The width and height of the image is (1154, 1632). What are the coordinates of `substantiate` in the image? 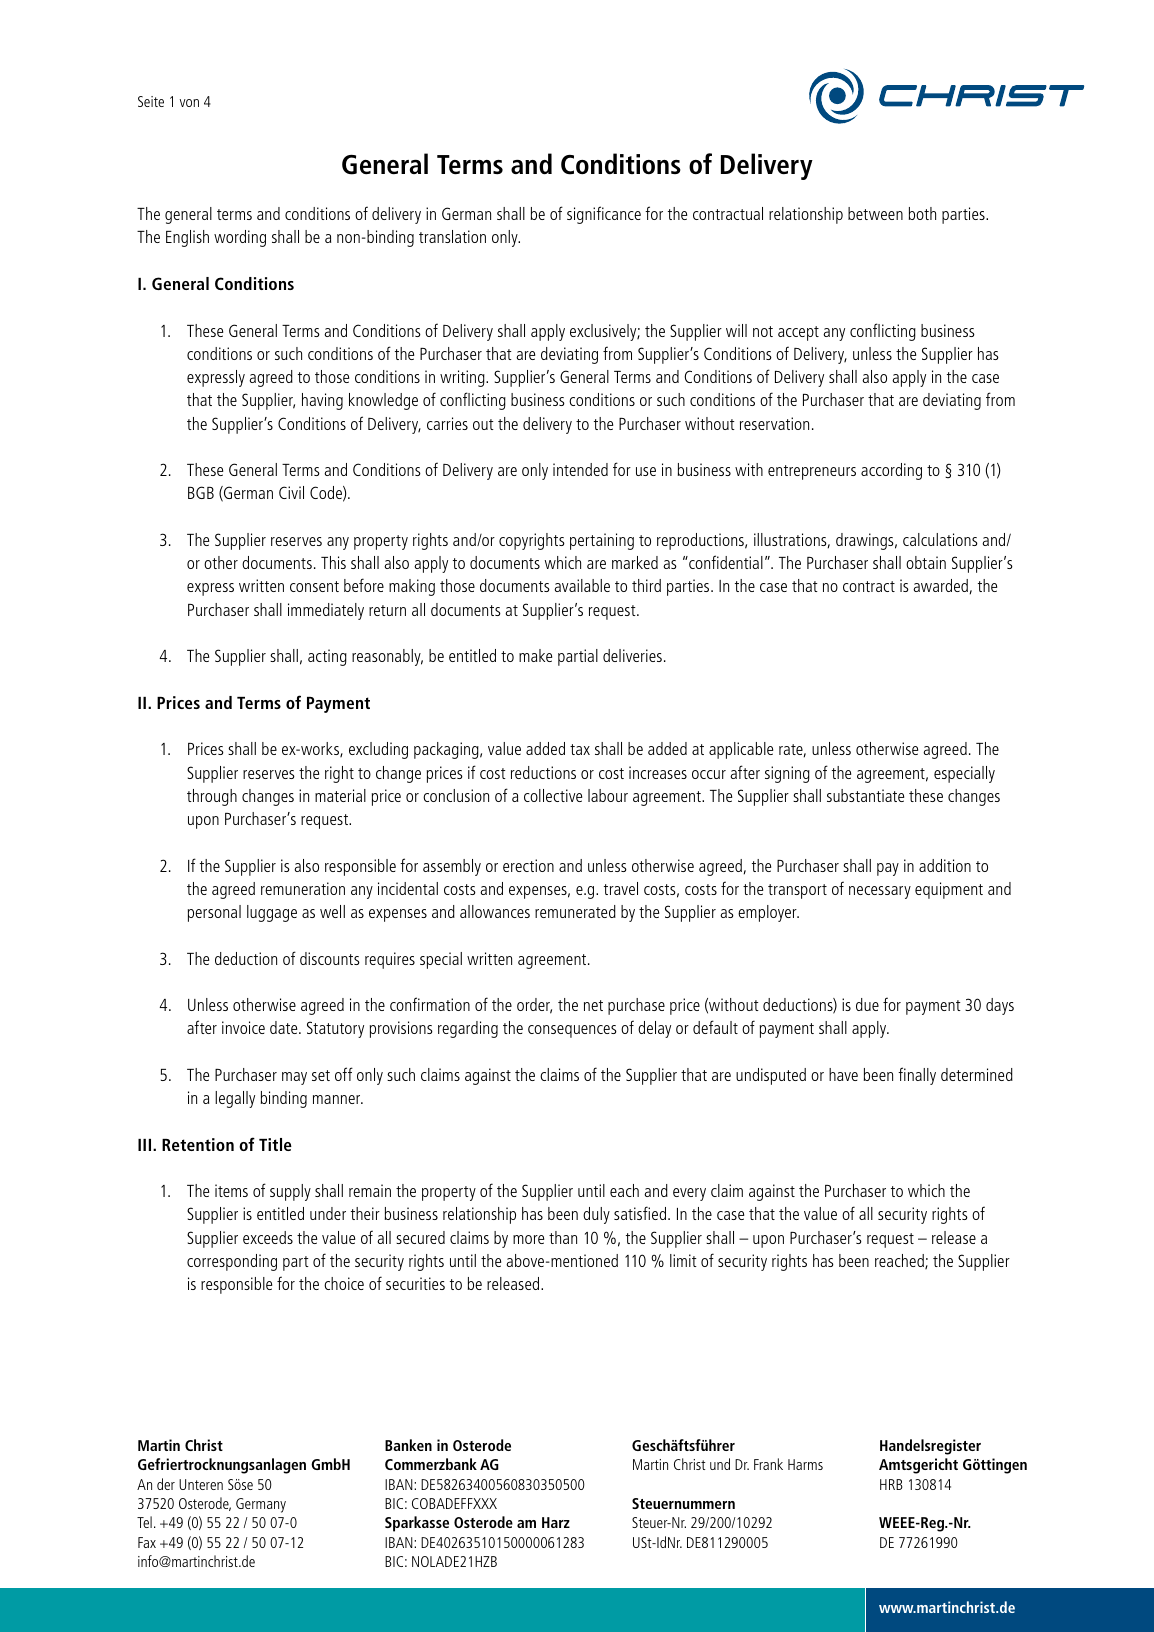 It's located at (865, 795).
